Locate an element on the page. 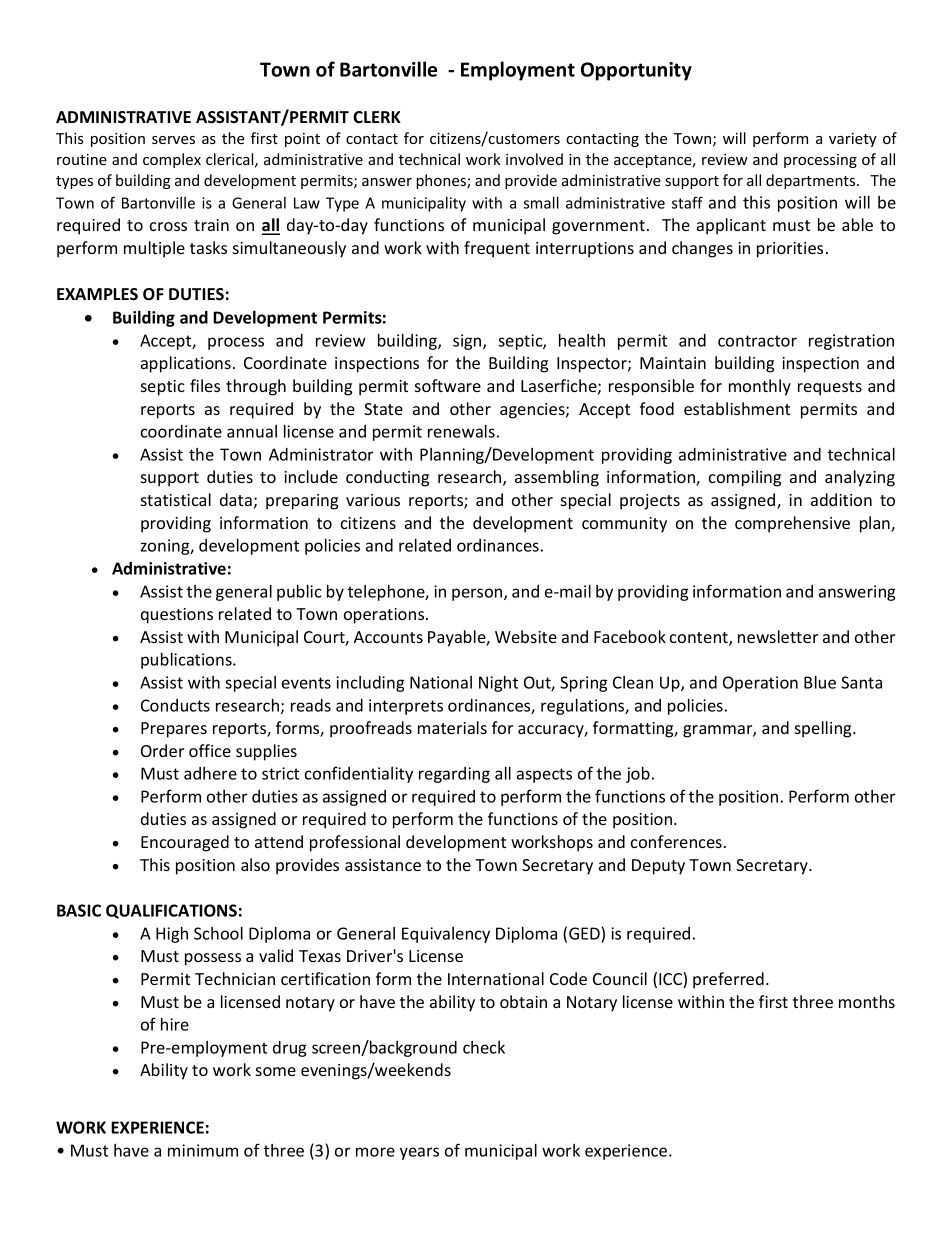 This page has height=1233, width=952. variety is located at coordinates (853, 140).
